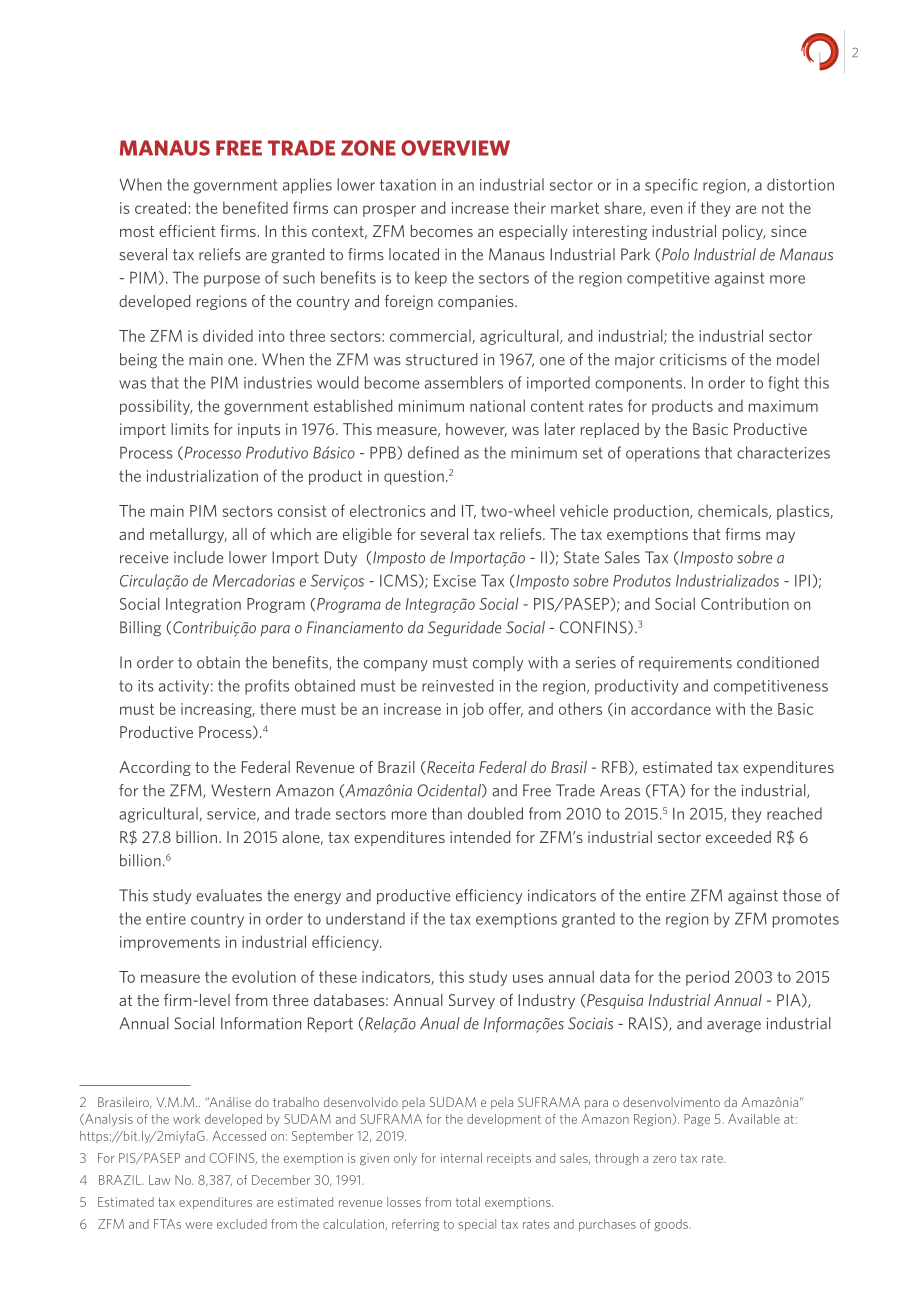  What do you see at coordinates (455, 148) in the page?
I see `OVERVIEW` at bounding box center [455, 148].
